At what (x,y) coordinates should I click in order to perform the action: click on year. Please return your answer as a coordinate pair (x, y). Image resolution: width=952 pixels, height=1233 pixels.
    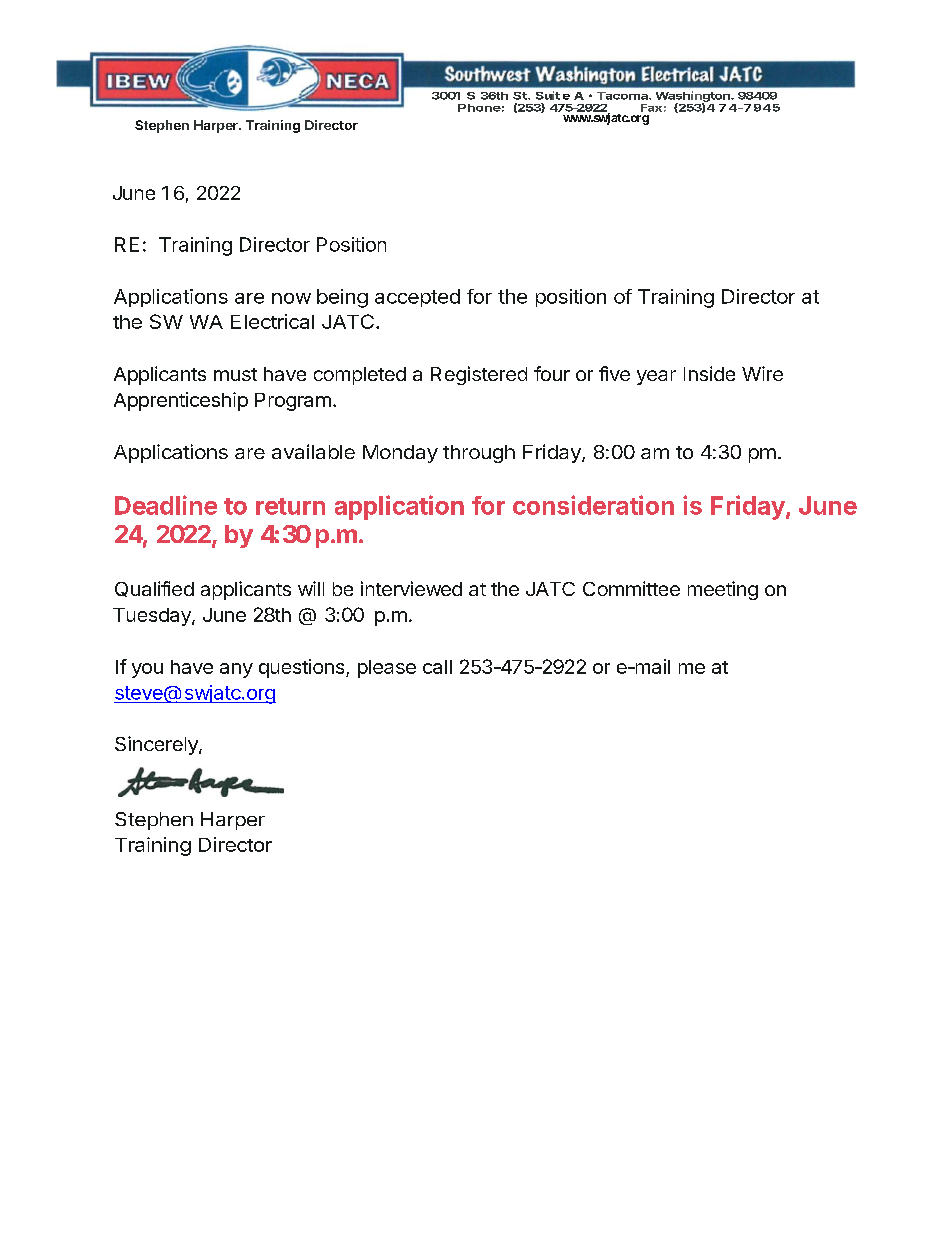
    Looking at the image, I should click on (656, 377).
